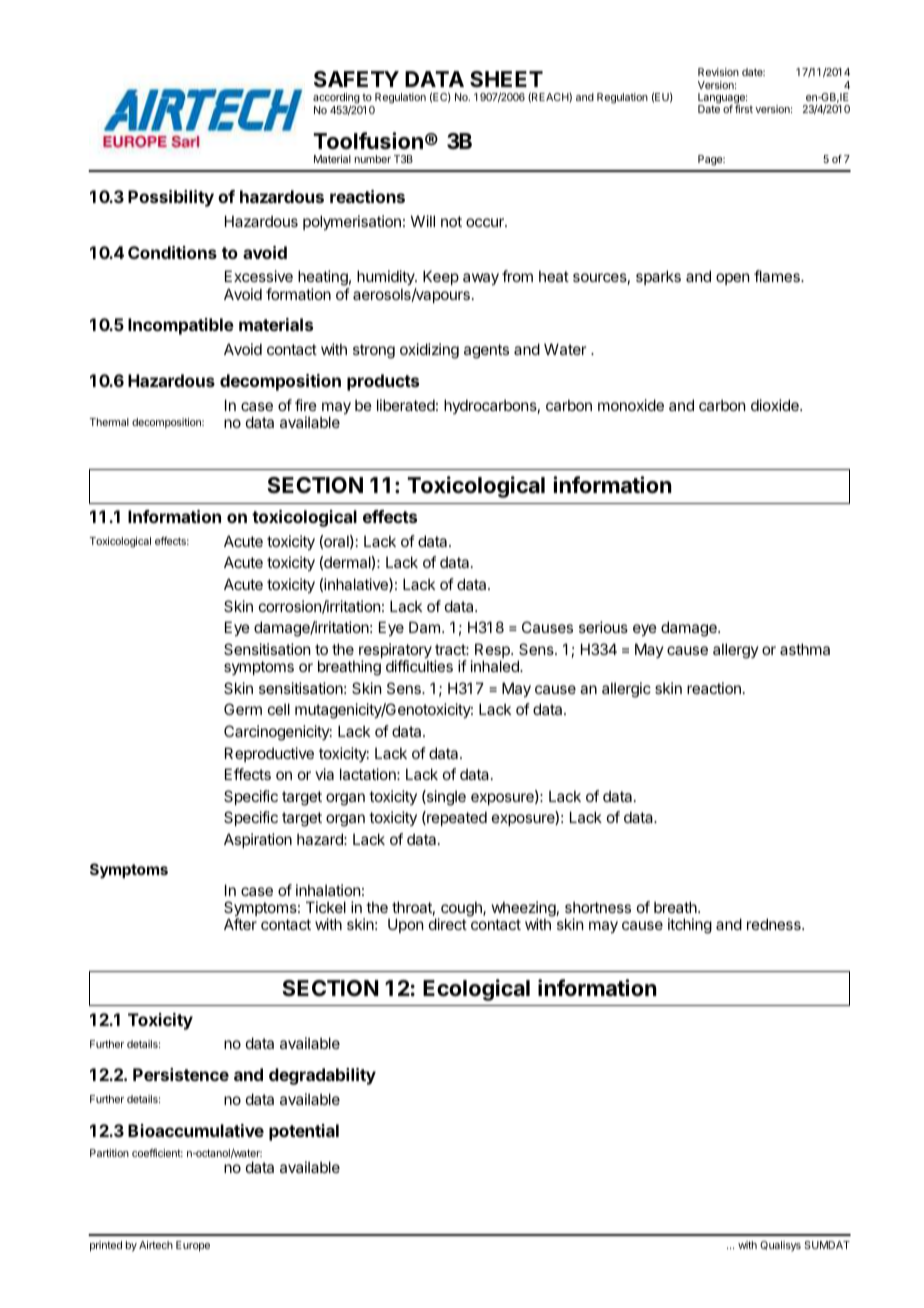  I want to click on SHEET, so click(506, 79).
